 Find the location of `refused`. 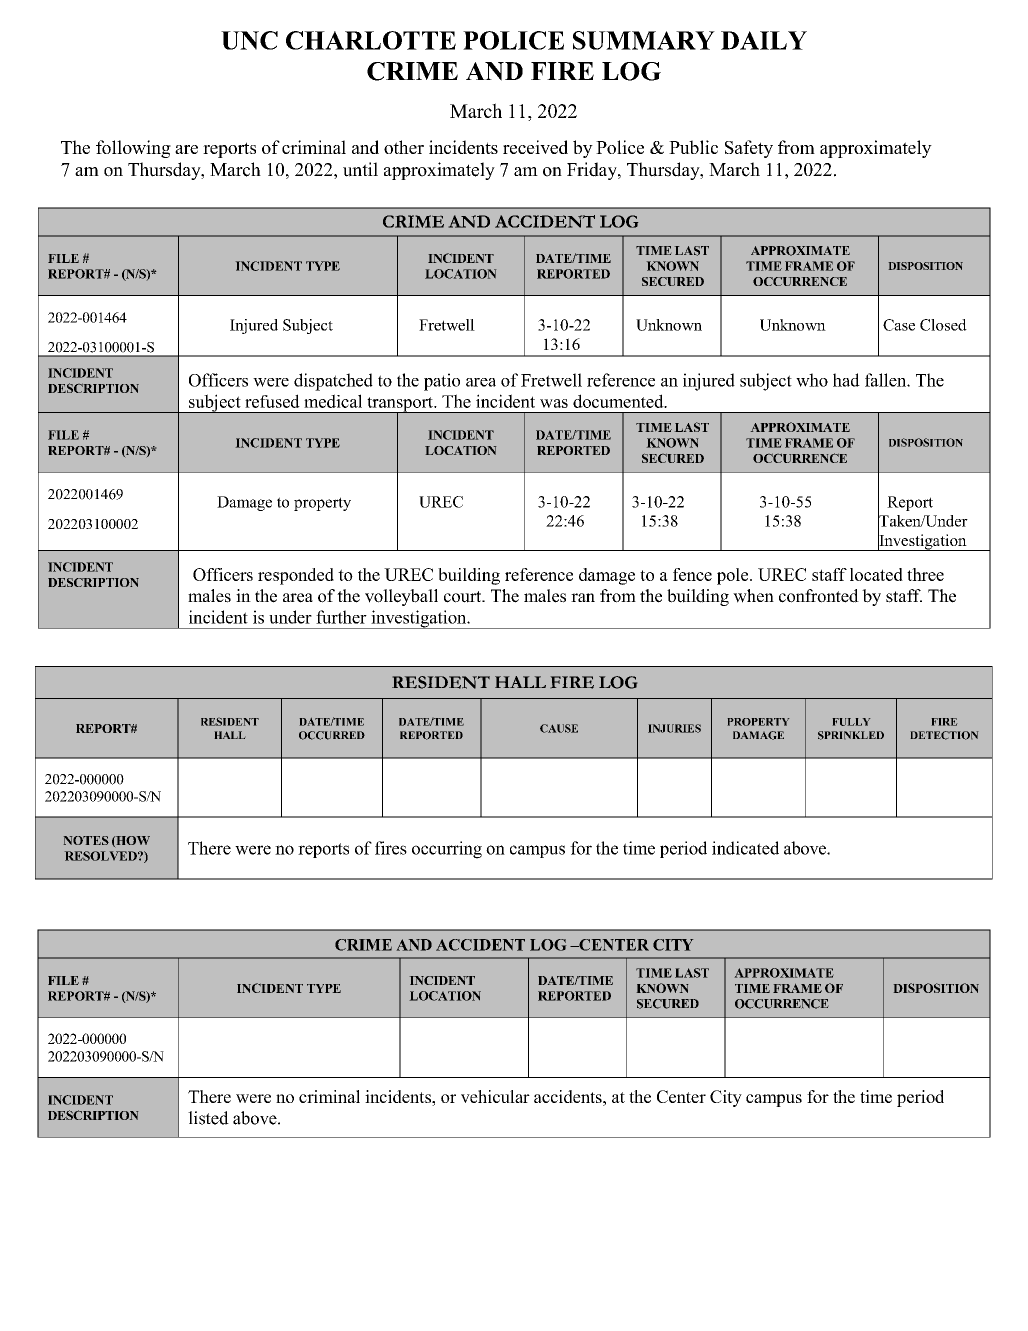

refused is located at coordinates (272, 401).
